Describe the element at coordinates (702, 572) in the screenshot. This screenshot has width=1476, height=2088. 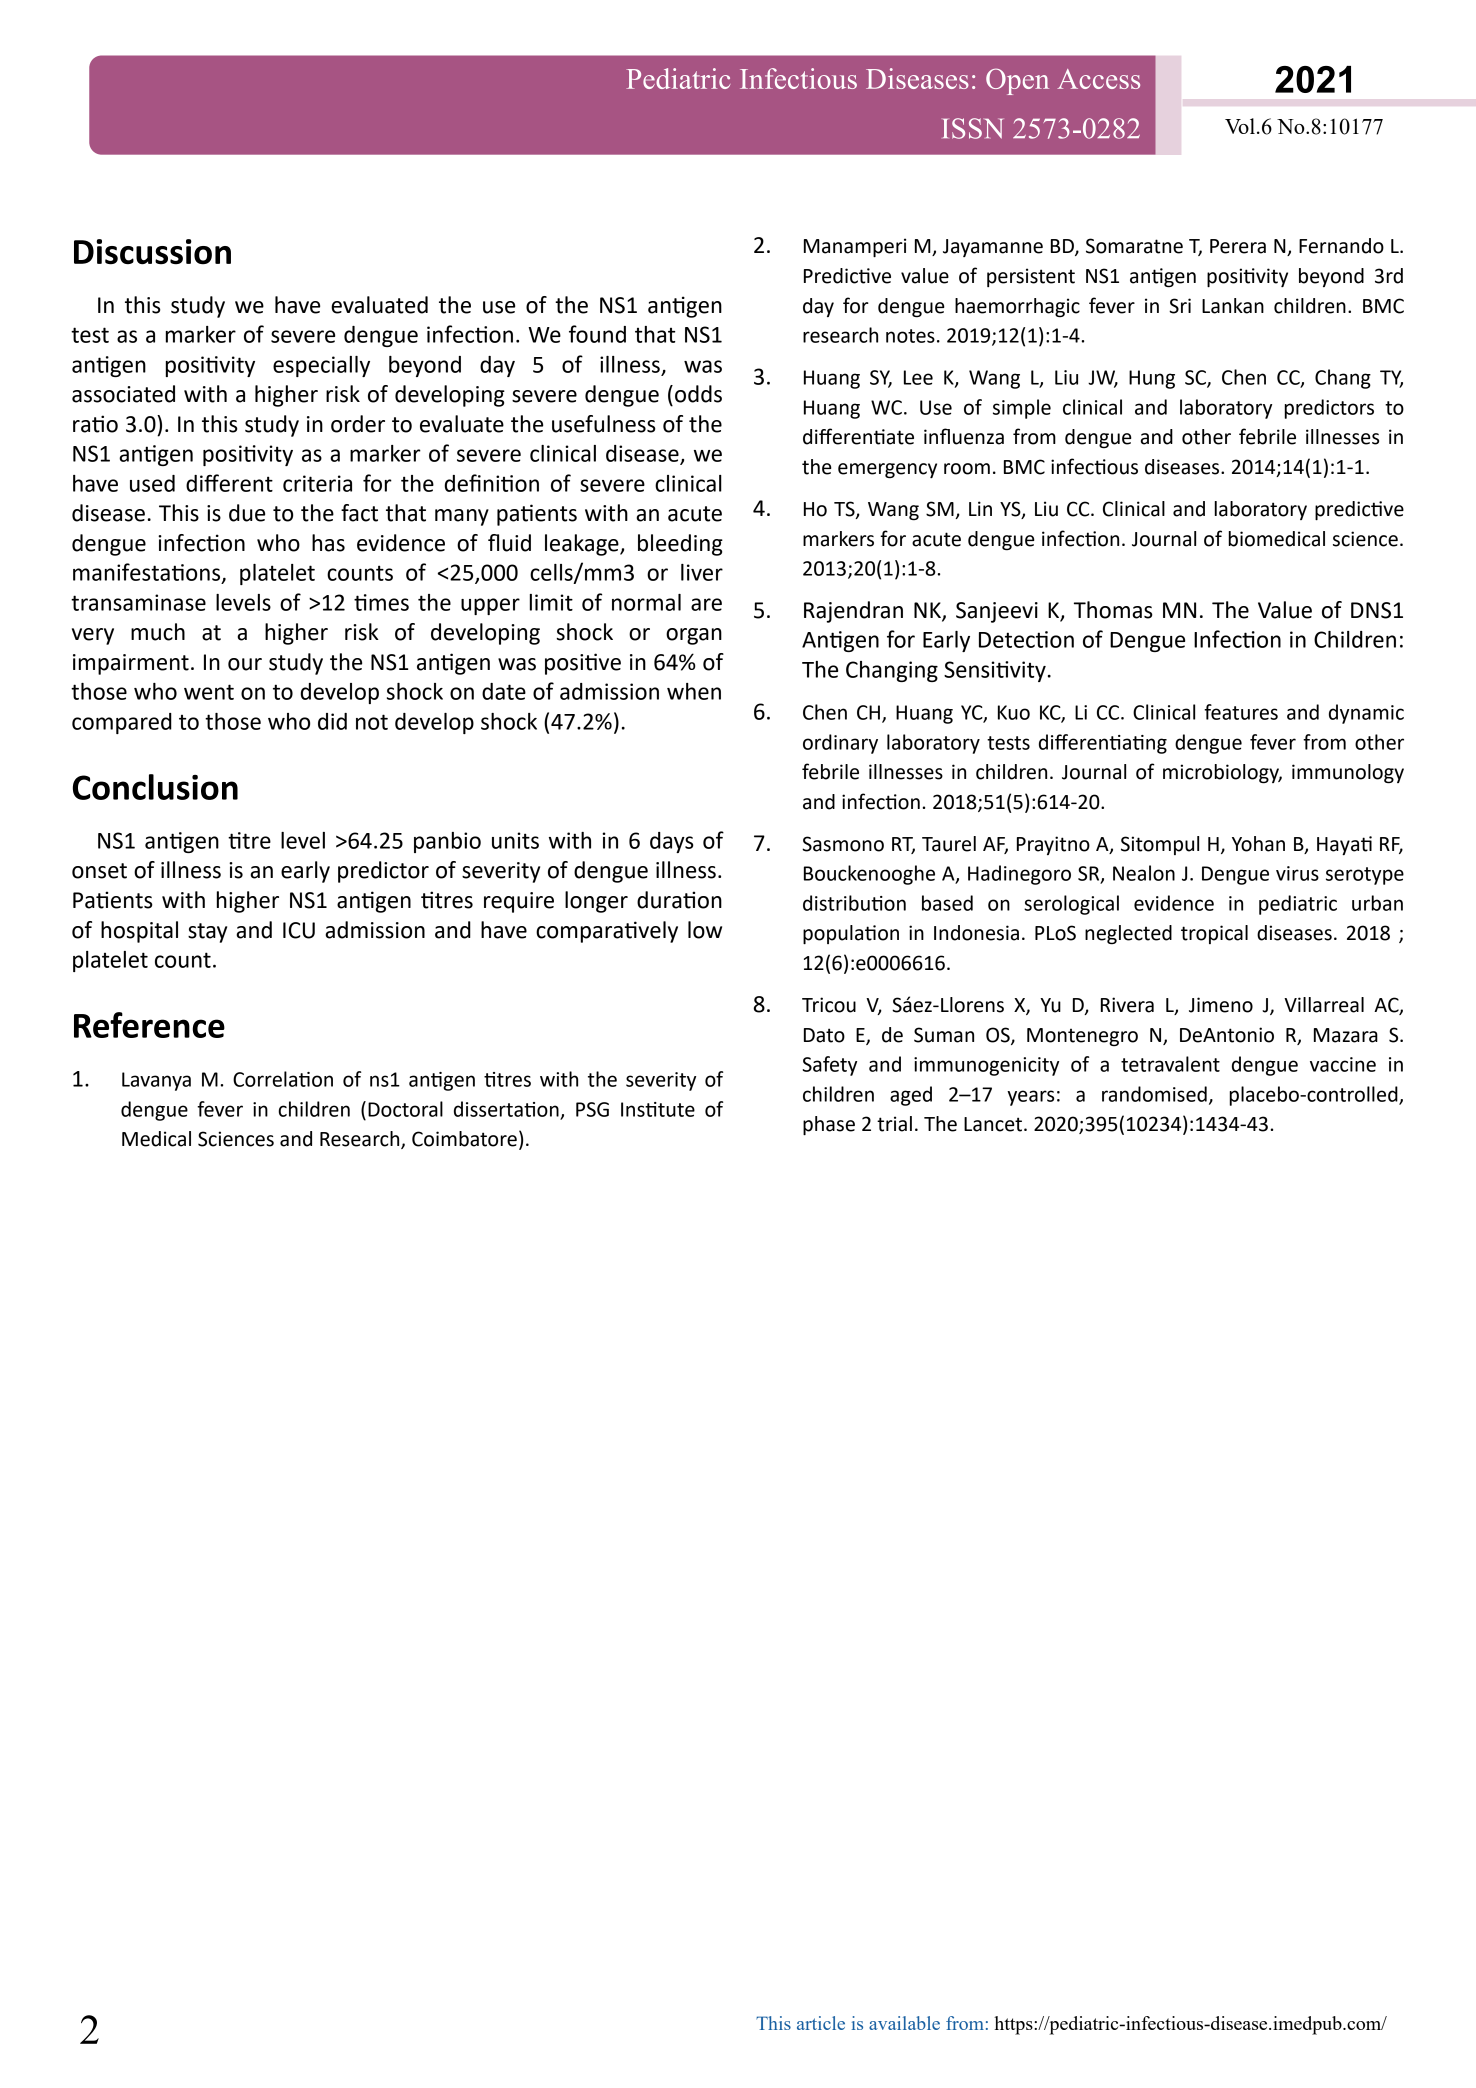
I see `liver` at that location.
